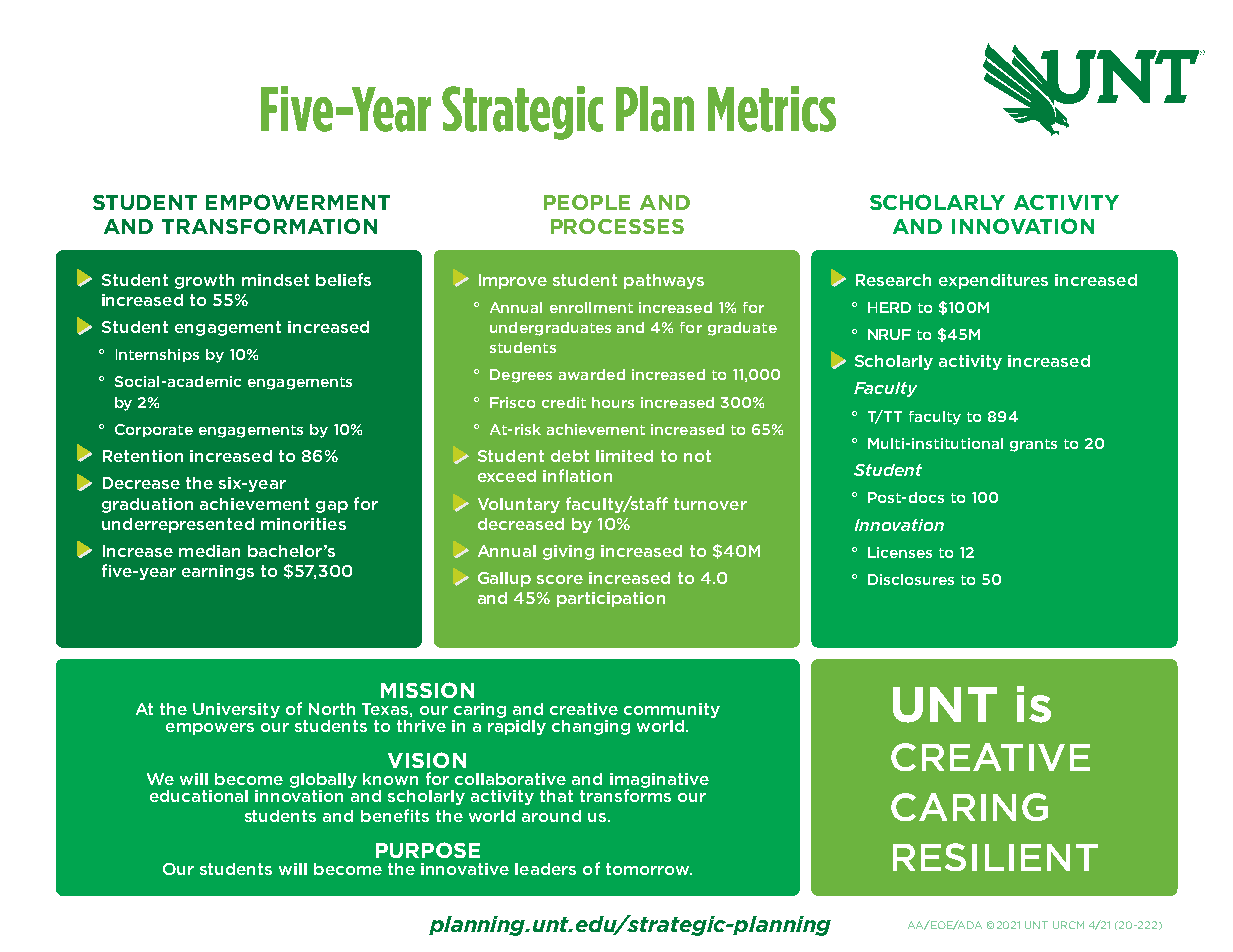 The height and width of the page is (952, 1233). I want to click on educational, so click(199, 796).
